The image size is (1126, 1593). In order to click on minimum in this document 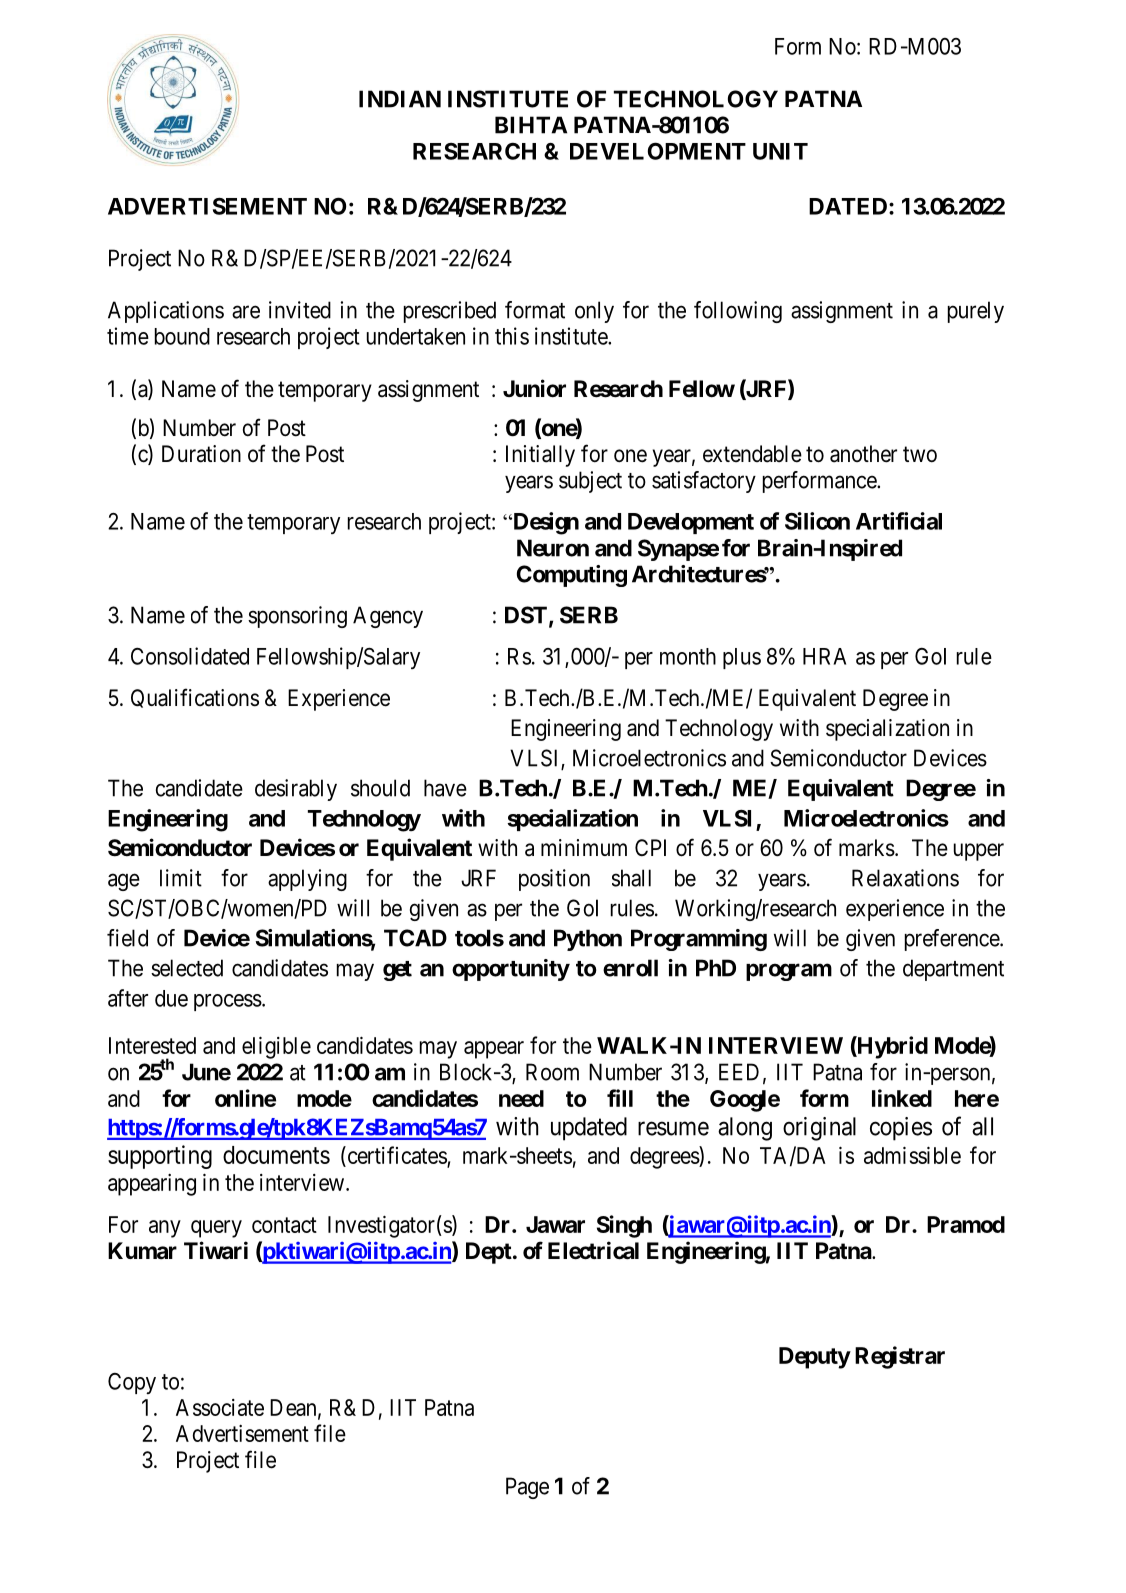, I will do `click(584, 847)`.
